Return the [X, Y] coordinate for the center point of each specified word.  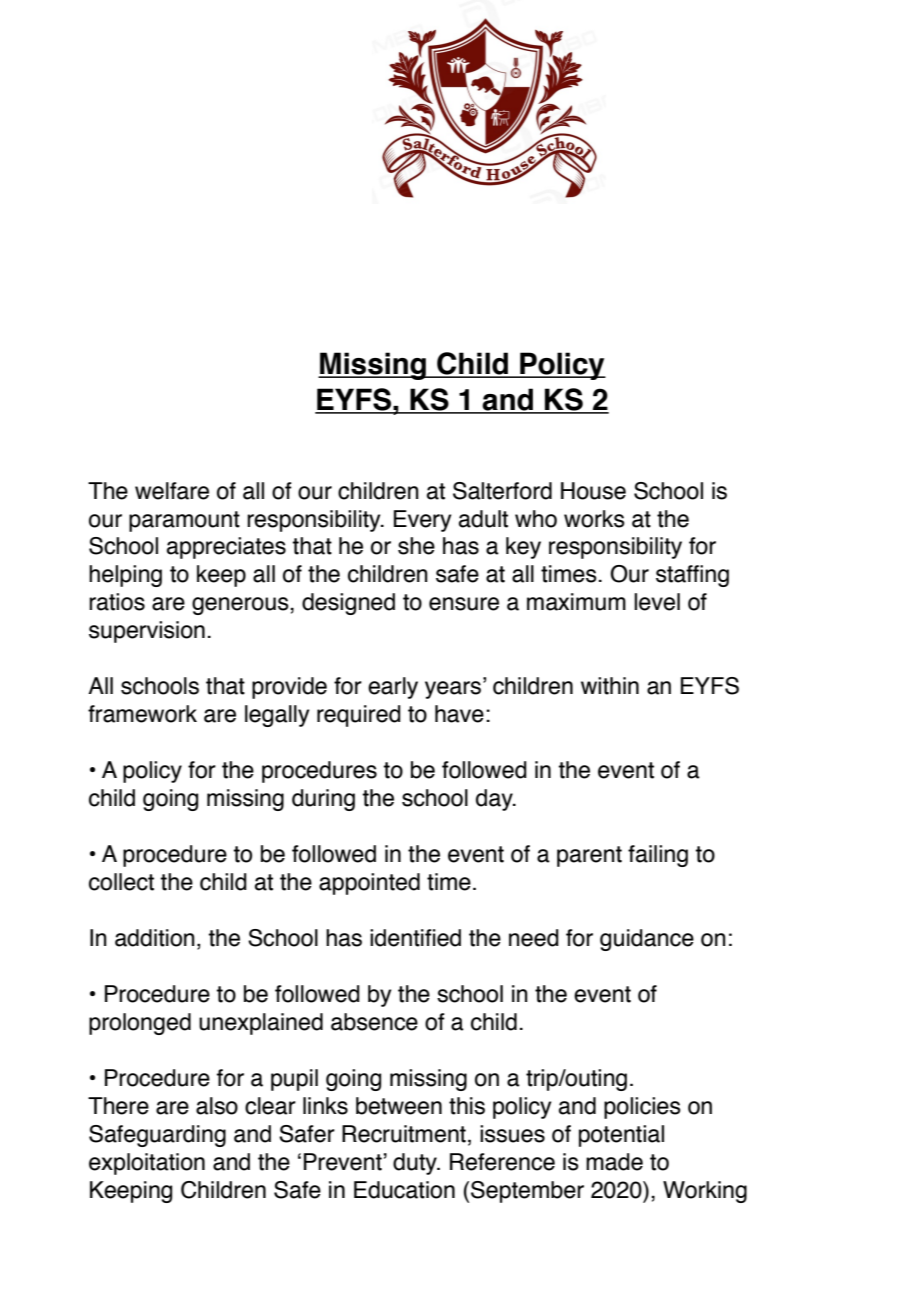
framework [142, 714]
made [614, 1162]
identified [415, 938]
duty [416, 1164]
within [610, 686]
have [459, 714]
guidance [647, 940]
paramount [184, 521]
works [594, 519]
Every [422, 521]
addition [155, 938]
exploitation [147, 1164]
